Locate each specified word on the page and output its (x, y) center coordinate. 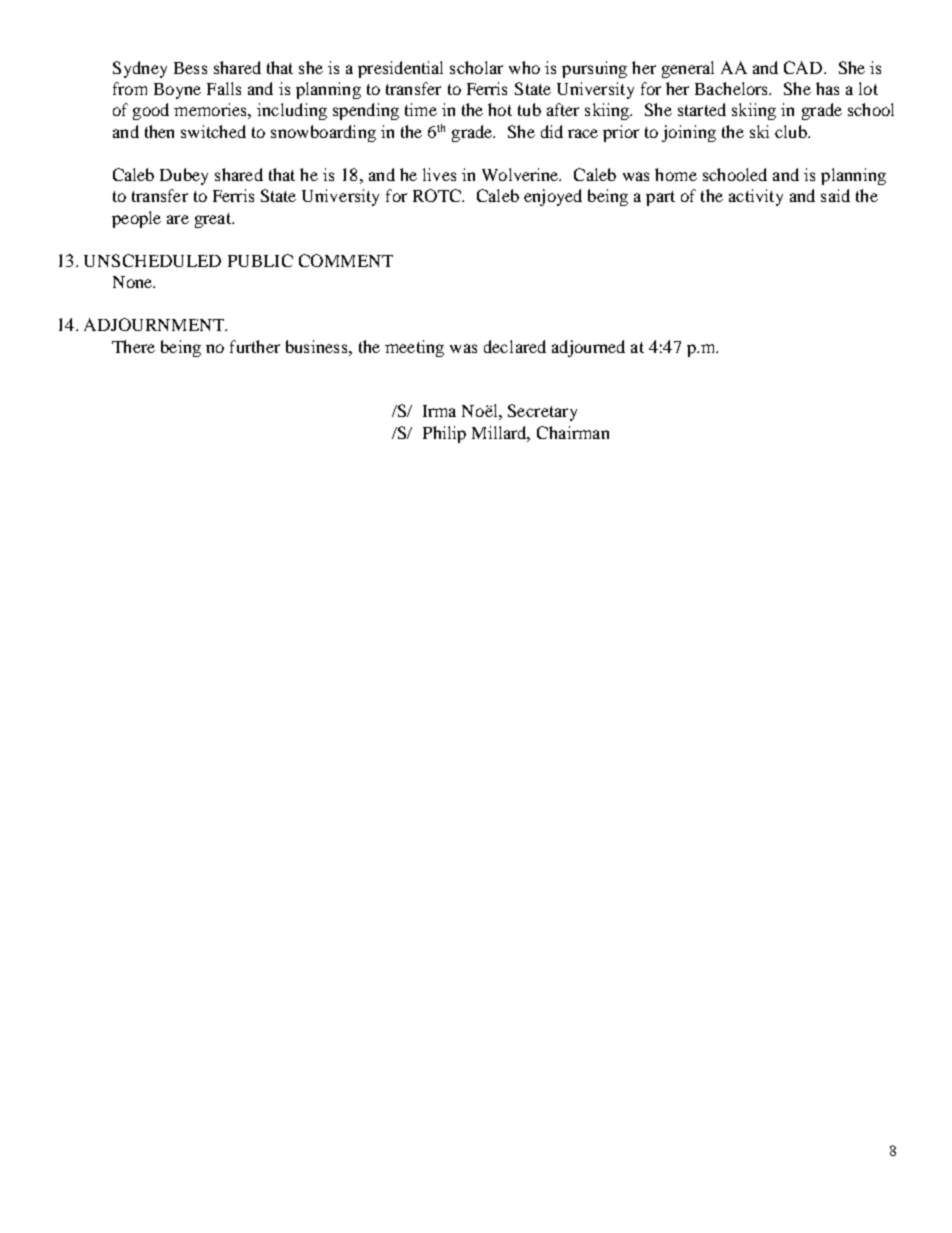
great (214, 220)
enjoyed (553, 197)
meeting (414, 348)
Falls (224, 88)
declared (515, 346)
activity (756, 197)
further (255, 346)
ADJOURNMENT (155, 324)
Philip (444, 434)
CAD (804, 67)
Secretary (542, 412)
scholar (476, 67)
